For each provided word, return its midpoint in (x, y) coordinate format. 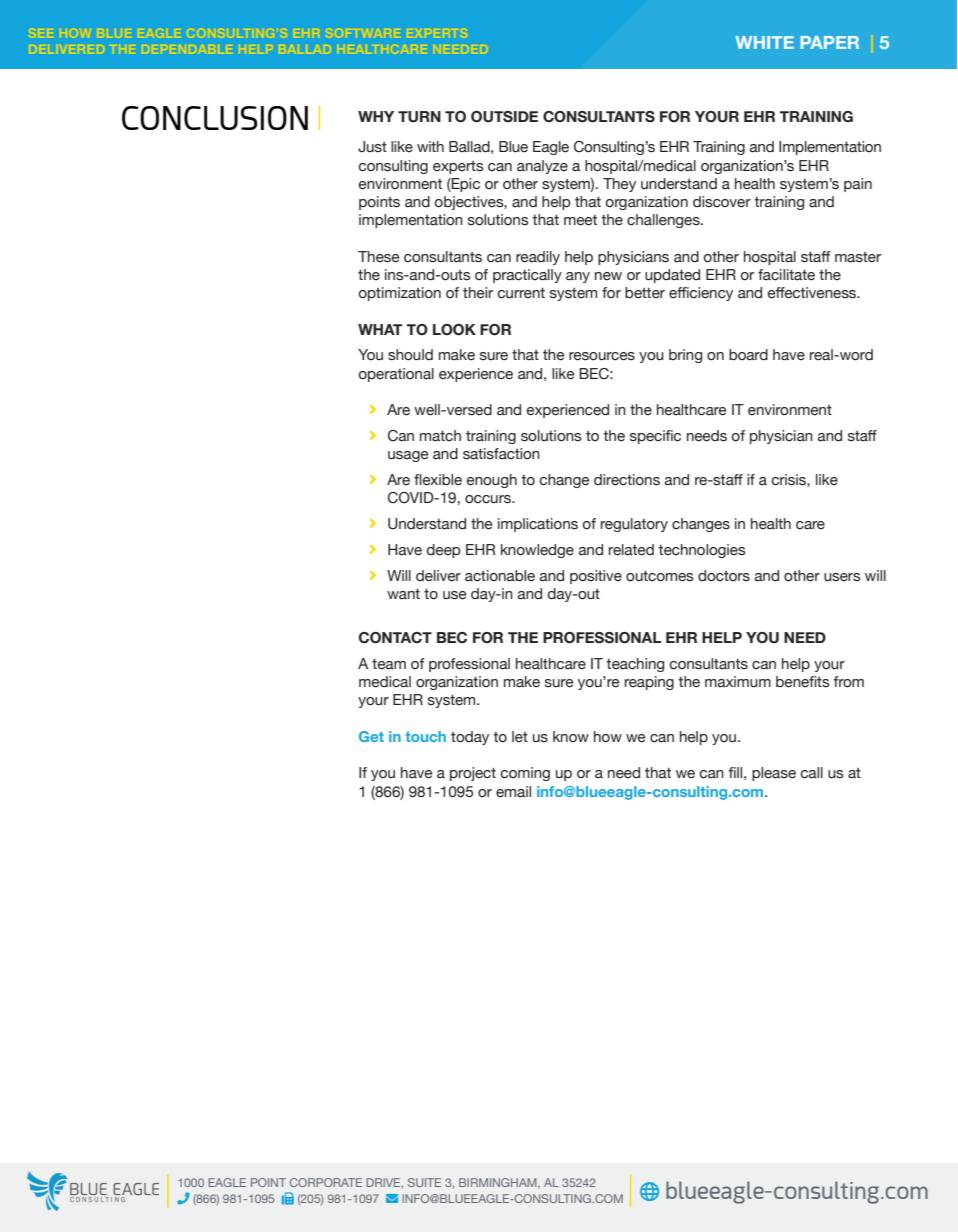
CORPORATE (326, 1182)
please (774, 774)
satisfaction (501, 454)
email (513, 792)
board (748, 355)
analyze (542, 167)
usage (408, 456)
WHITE (764, 42)
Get (371, 736)
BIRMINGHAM (499, 1183)
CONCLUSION (215, 118)
